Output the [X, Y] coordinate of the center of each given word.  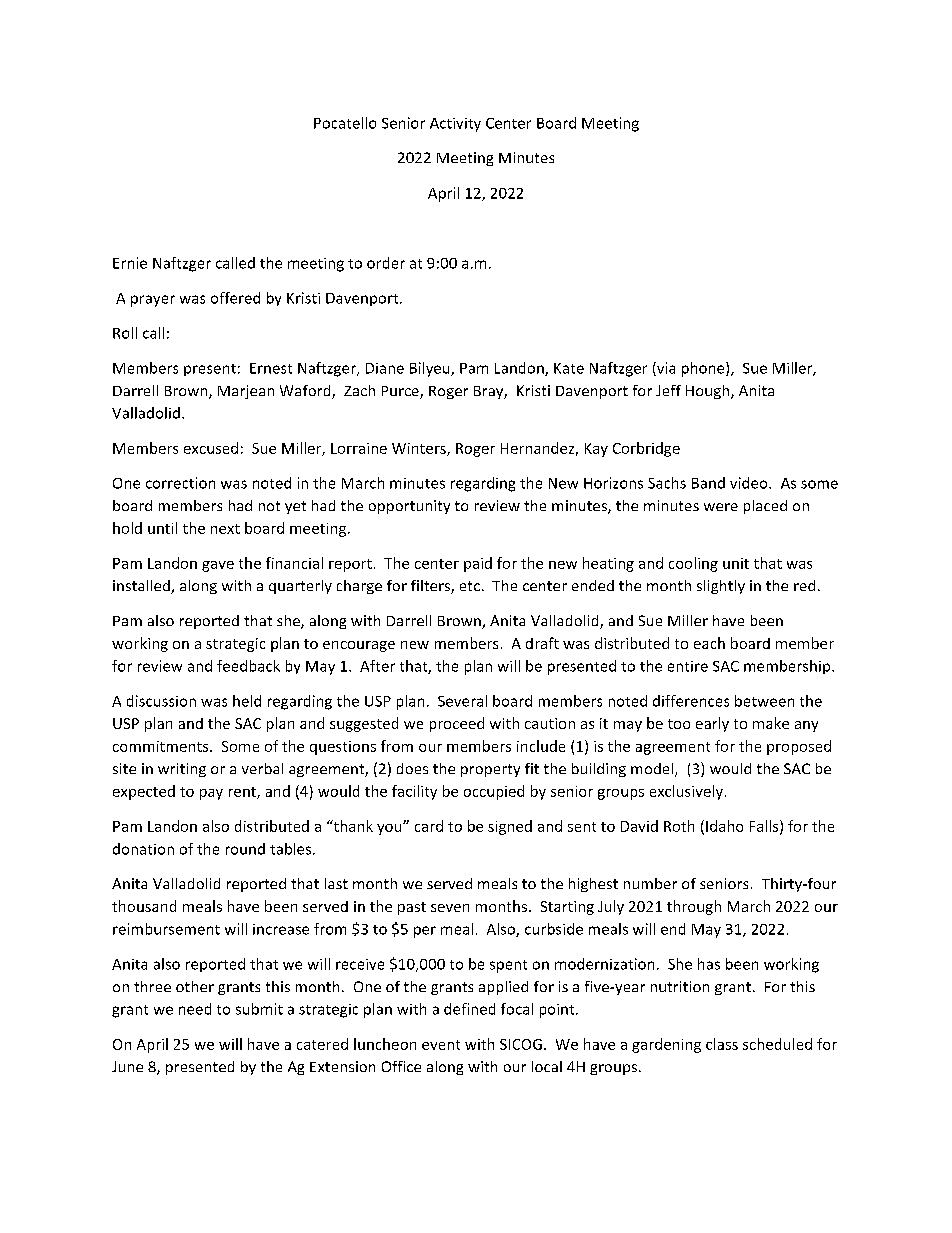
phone [704, 369]
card [429, 826]
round [245, 849]
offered [235, 298]
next [225, 529]
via [665, 369]
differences [691, 701]
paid [478, 564]
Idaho [724, 826]
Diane [385, 368]
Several [462, 701]
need [195, 1009]
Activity [455, 125]
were [721, 507]
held [247, 701]
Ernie [130, 263]
